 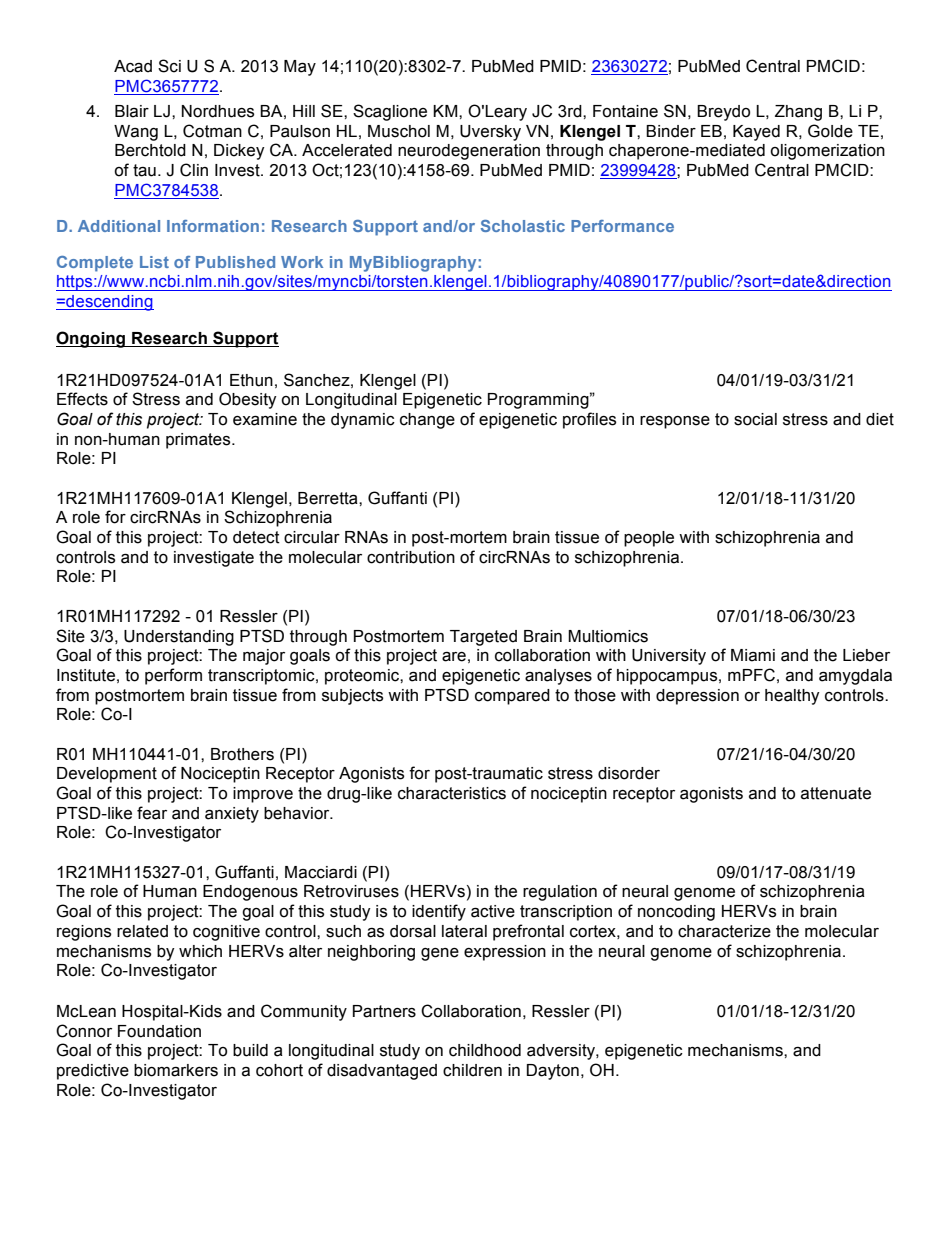 What do you see at coordinates (625, 111) in the screenshot?
I see `Fontaine` at bounding box center [625, 111].
